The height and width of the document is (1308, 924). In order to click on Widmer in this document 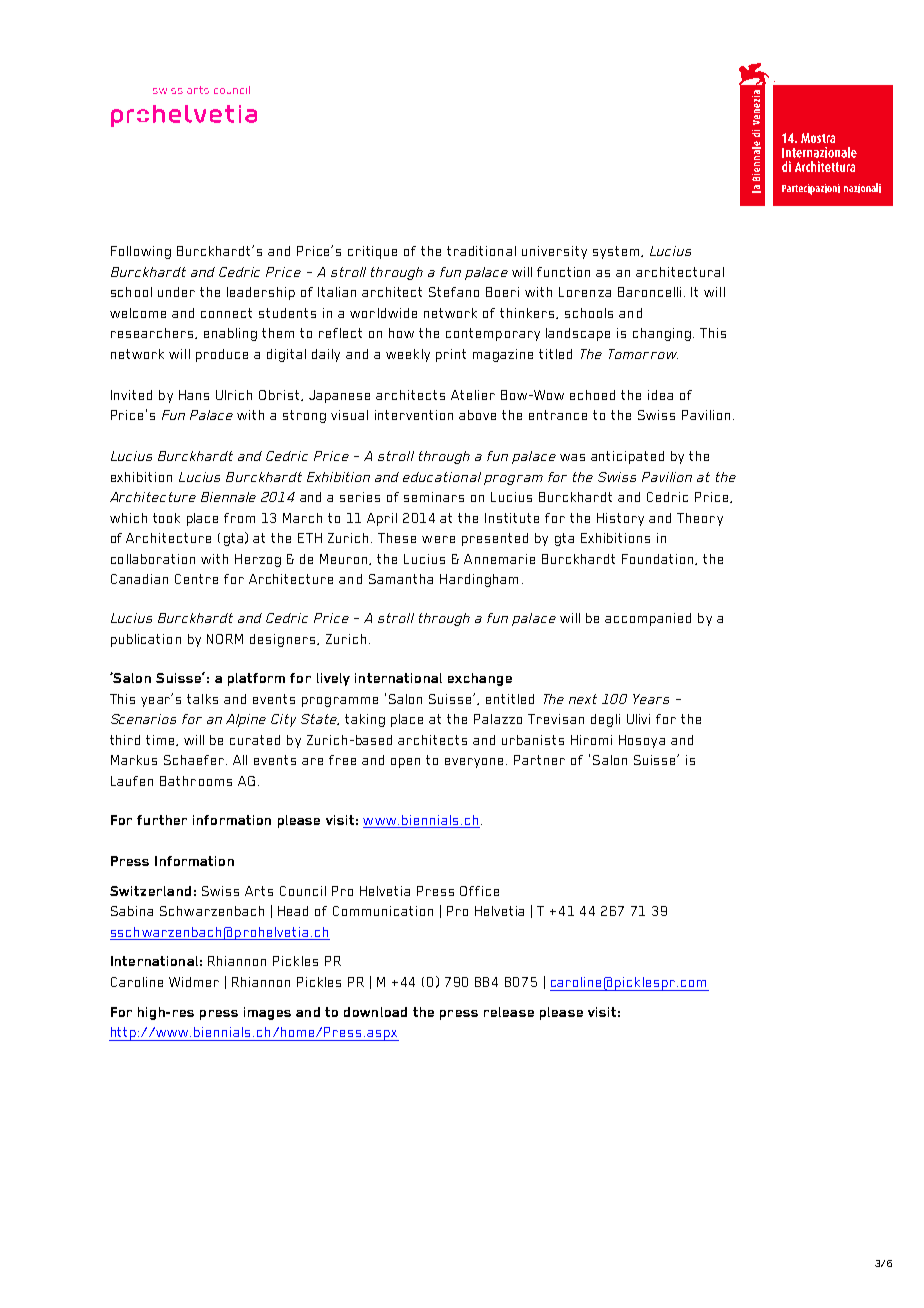, I will do `click(194, 982)`.
